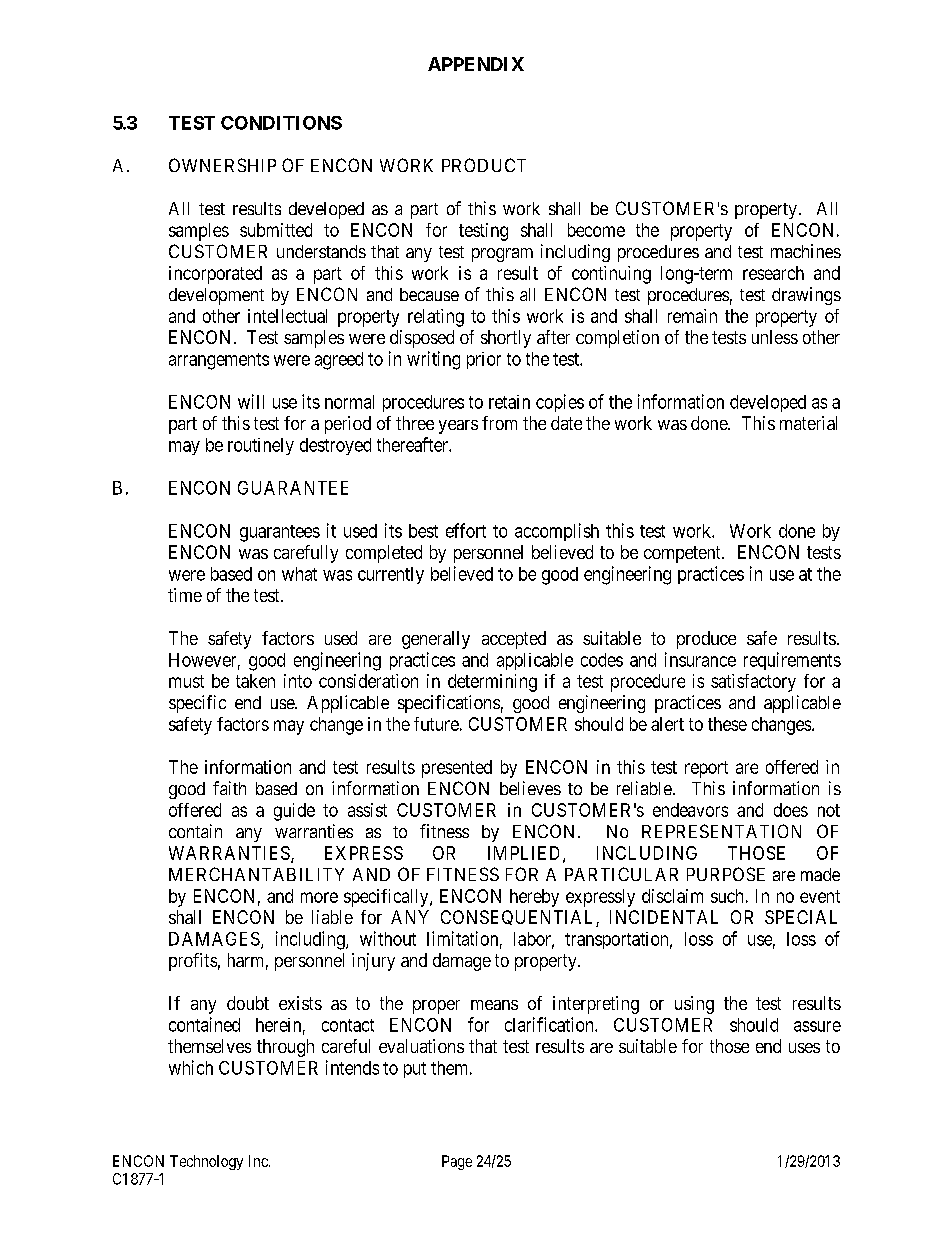 This page has width=952, height=1233. I want to click on Page, so click(457, 1162).
